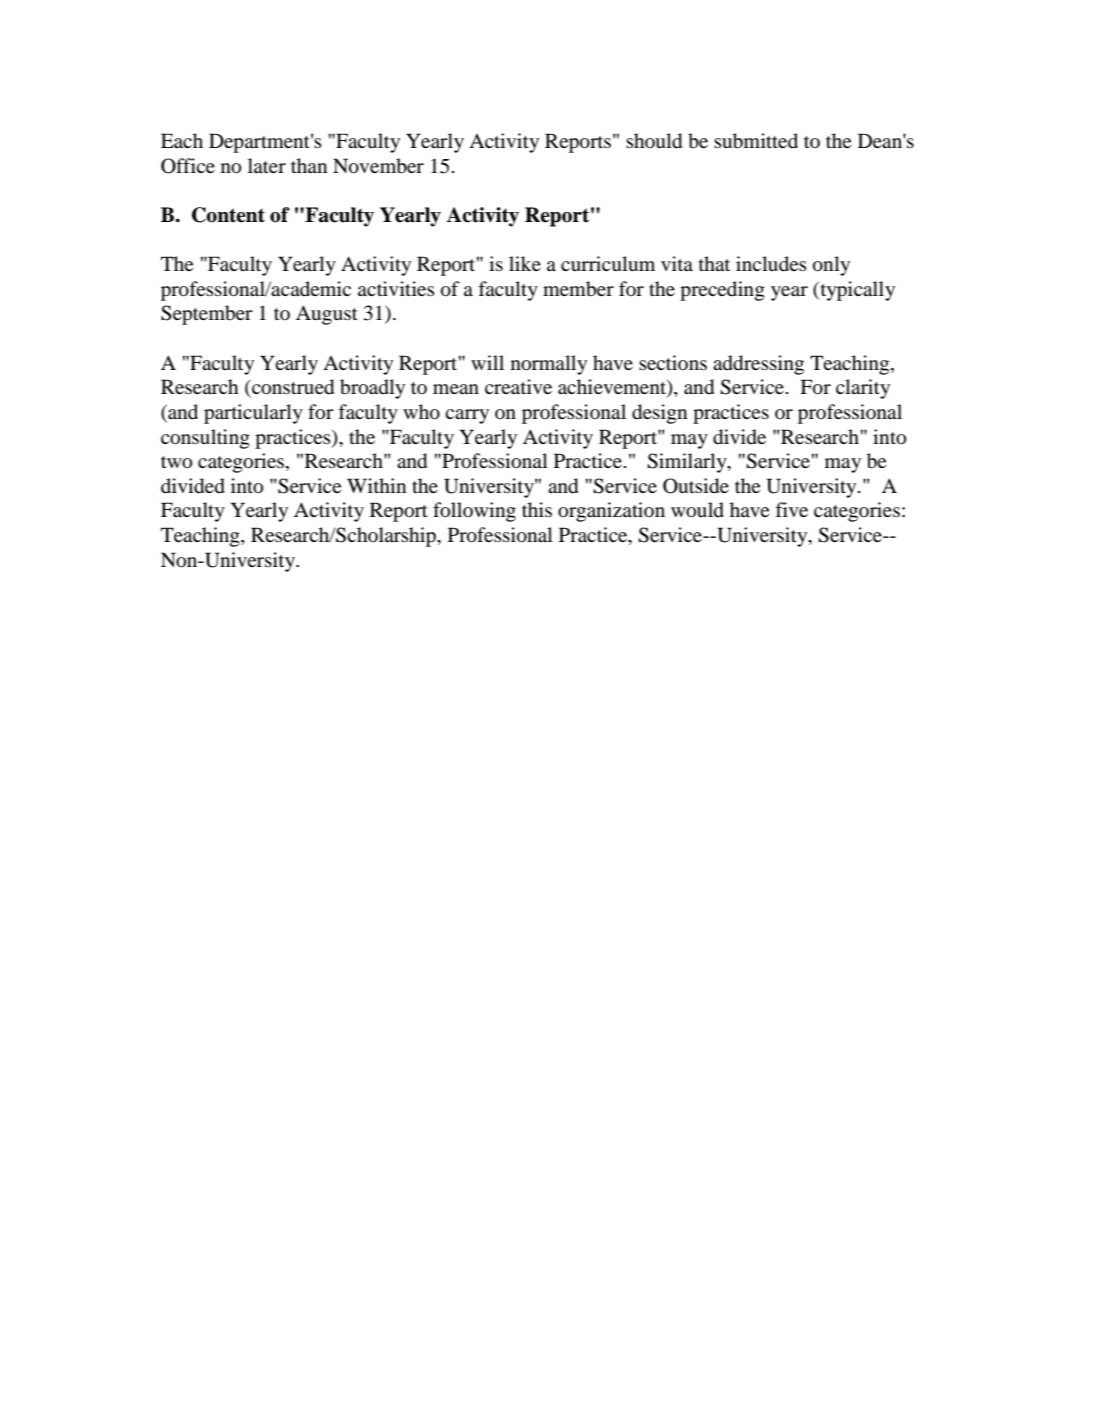 This screenshot has width=1093, height=1414. Describe the element at coordinates (537, 509) in the screenshot. I see `this` at that location.
